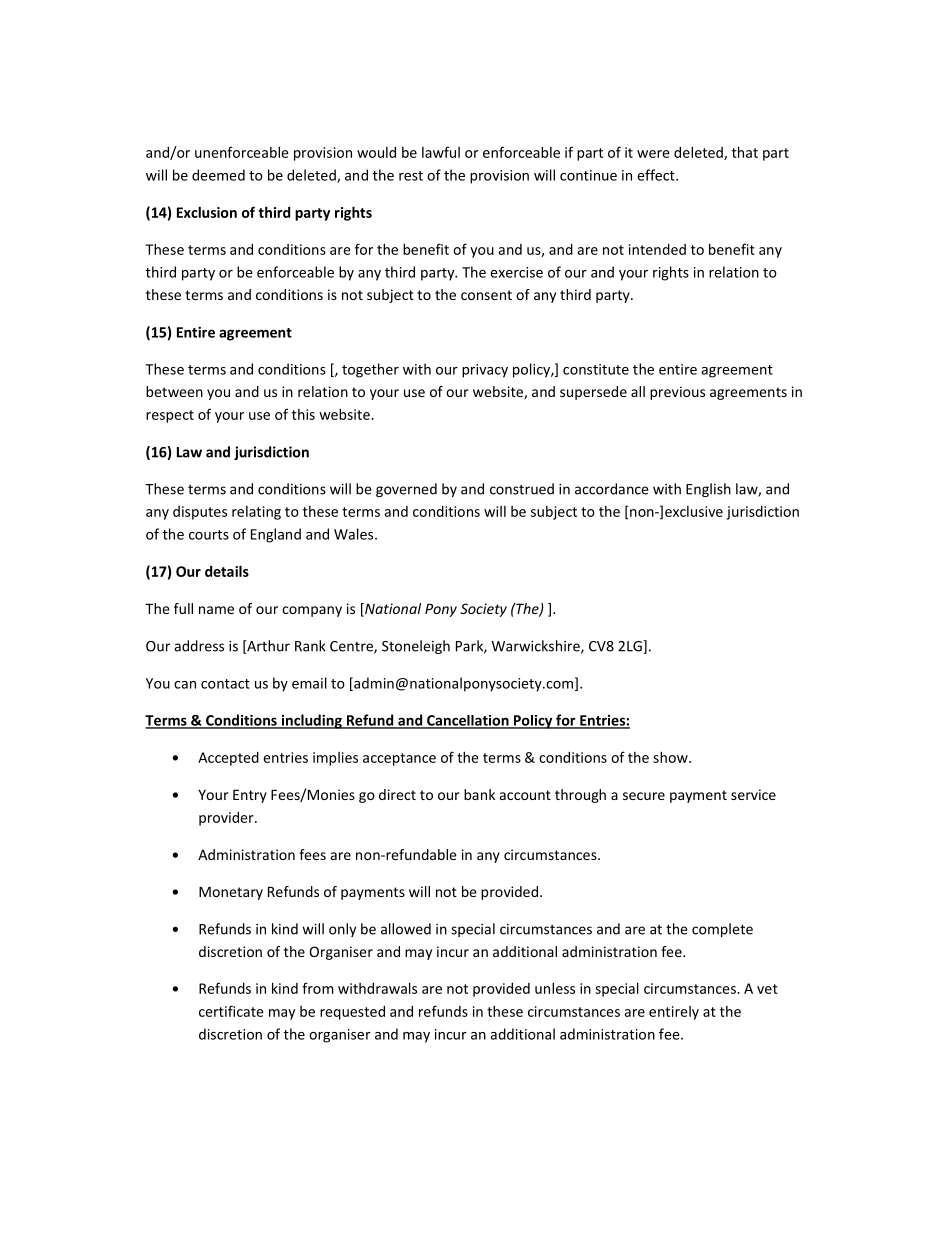 The width and height of the screenshot is (952, 1233). What do you see at coordinates (303, 414) in the screenshot?
I see `this` at bounding box center [303, 414].
